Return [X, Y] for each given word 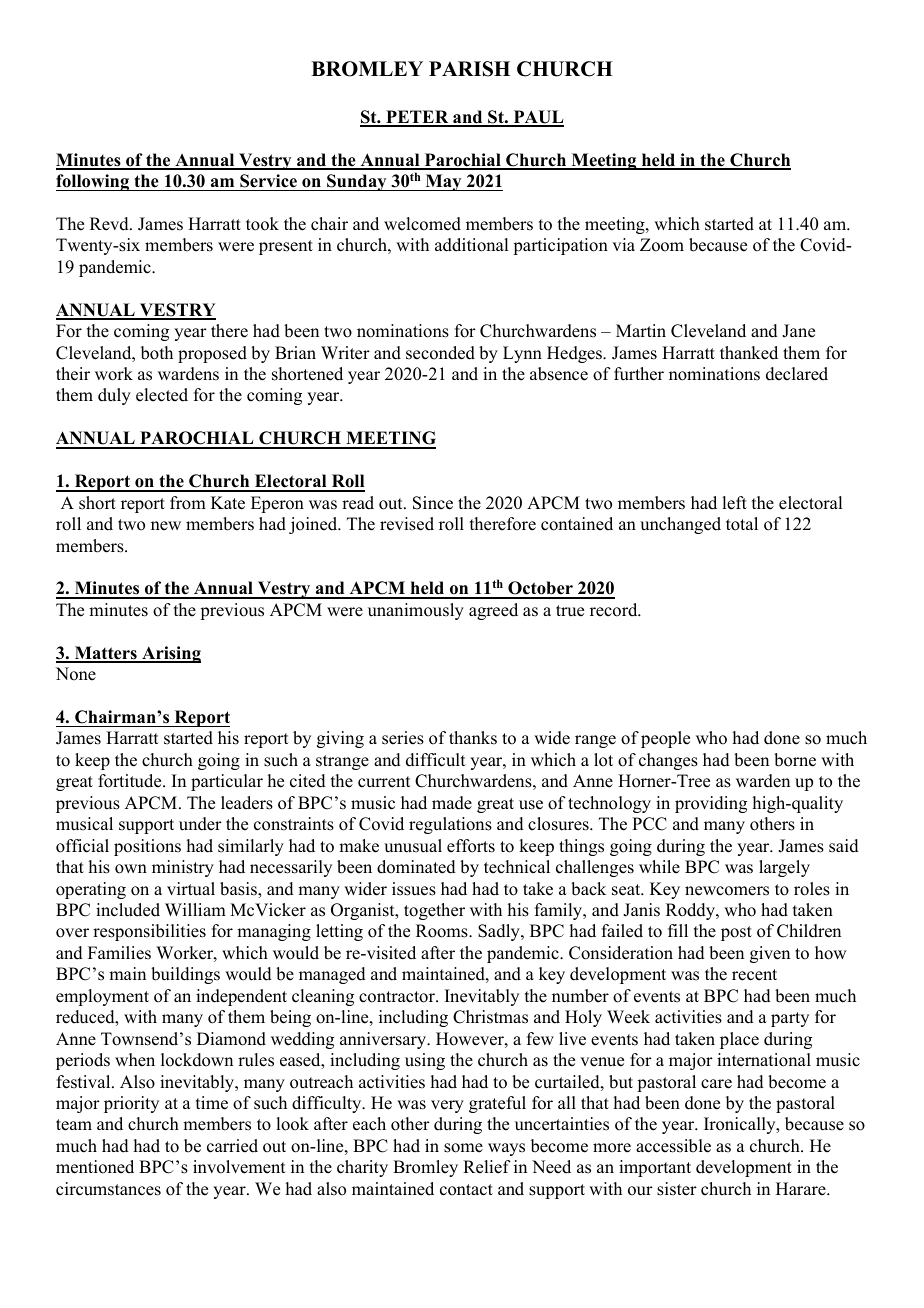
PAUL [537, 118]
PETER [417, 118]
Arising [170, 654]
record [615, 610]
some [463, 1148]
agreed [493, 611]
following [93, 182]
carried [232, 1146]
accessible [673, 1146]
